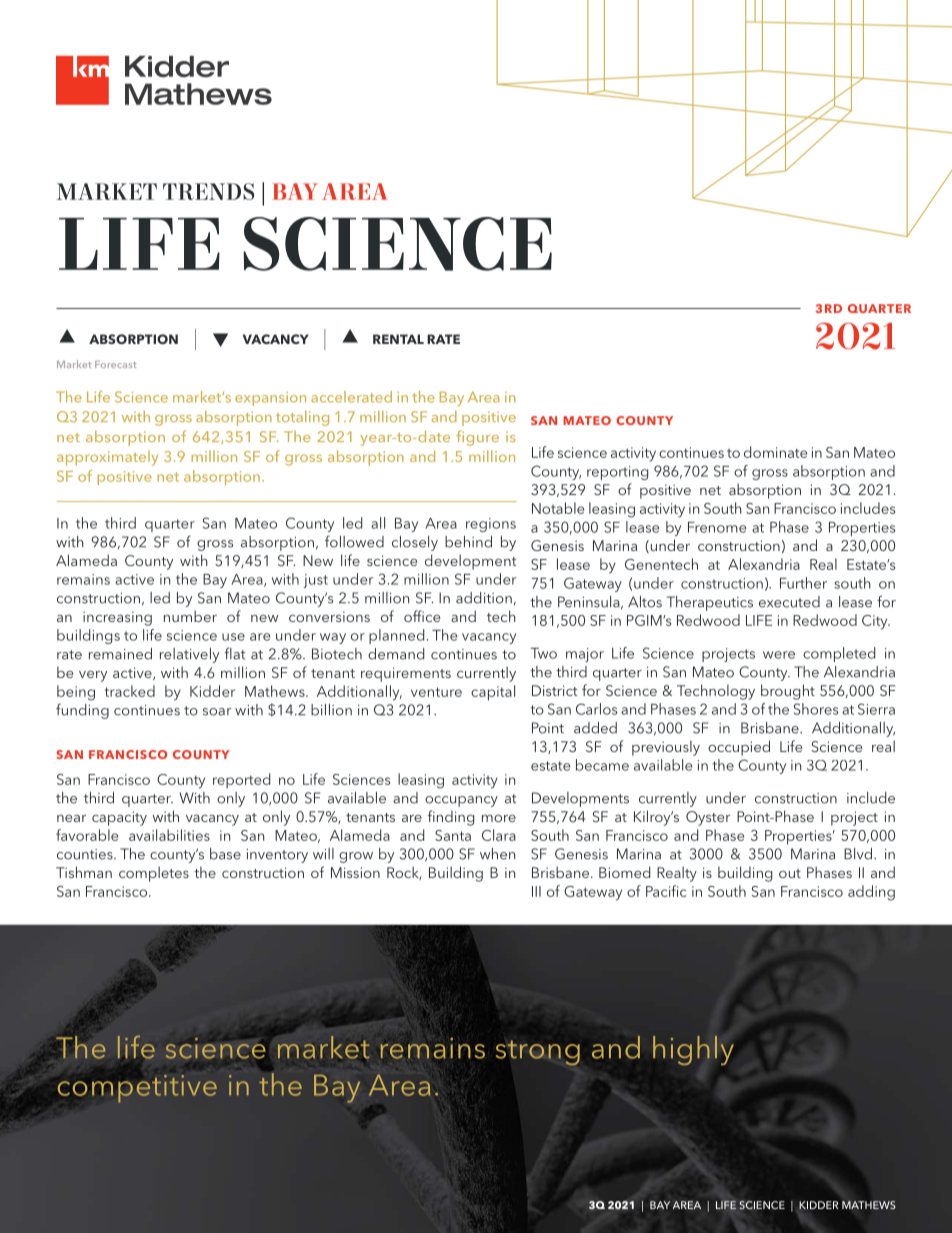  What do you see at coordinates (154, 874) in the screenshot?
I see `completes` at bounding box center [154, 874].
